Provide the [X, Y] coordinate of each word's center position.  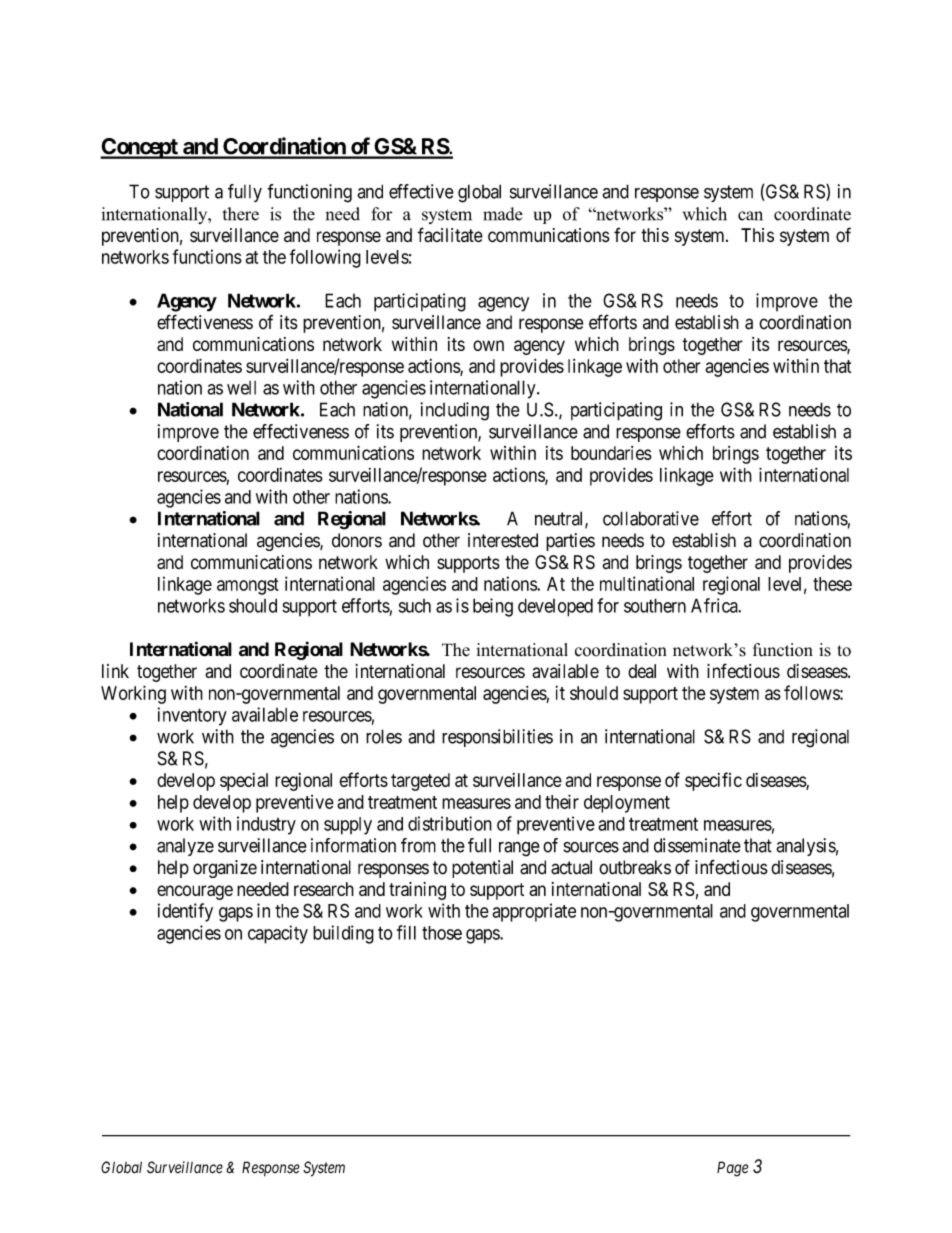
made [503, 214]
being [493, 607]
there [240, 214]
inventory [192, 716]
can [750, 216]
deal [642, 671]
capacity [278, 934]
